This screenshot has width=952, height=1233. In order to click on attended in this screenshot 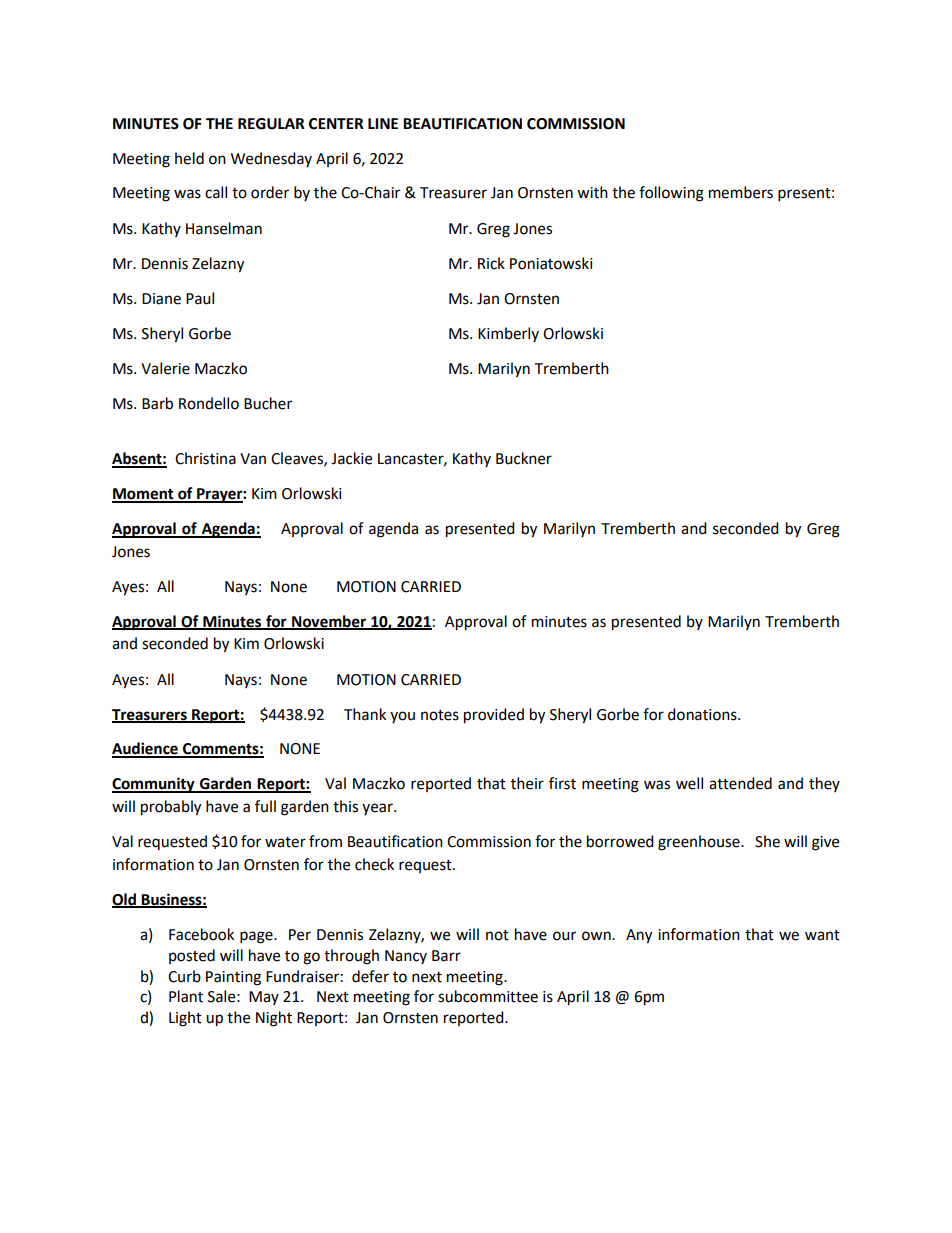, I will do `click(740, 783)`.
